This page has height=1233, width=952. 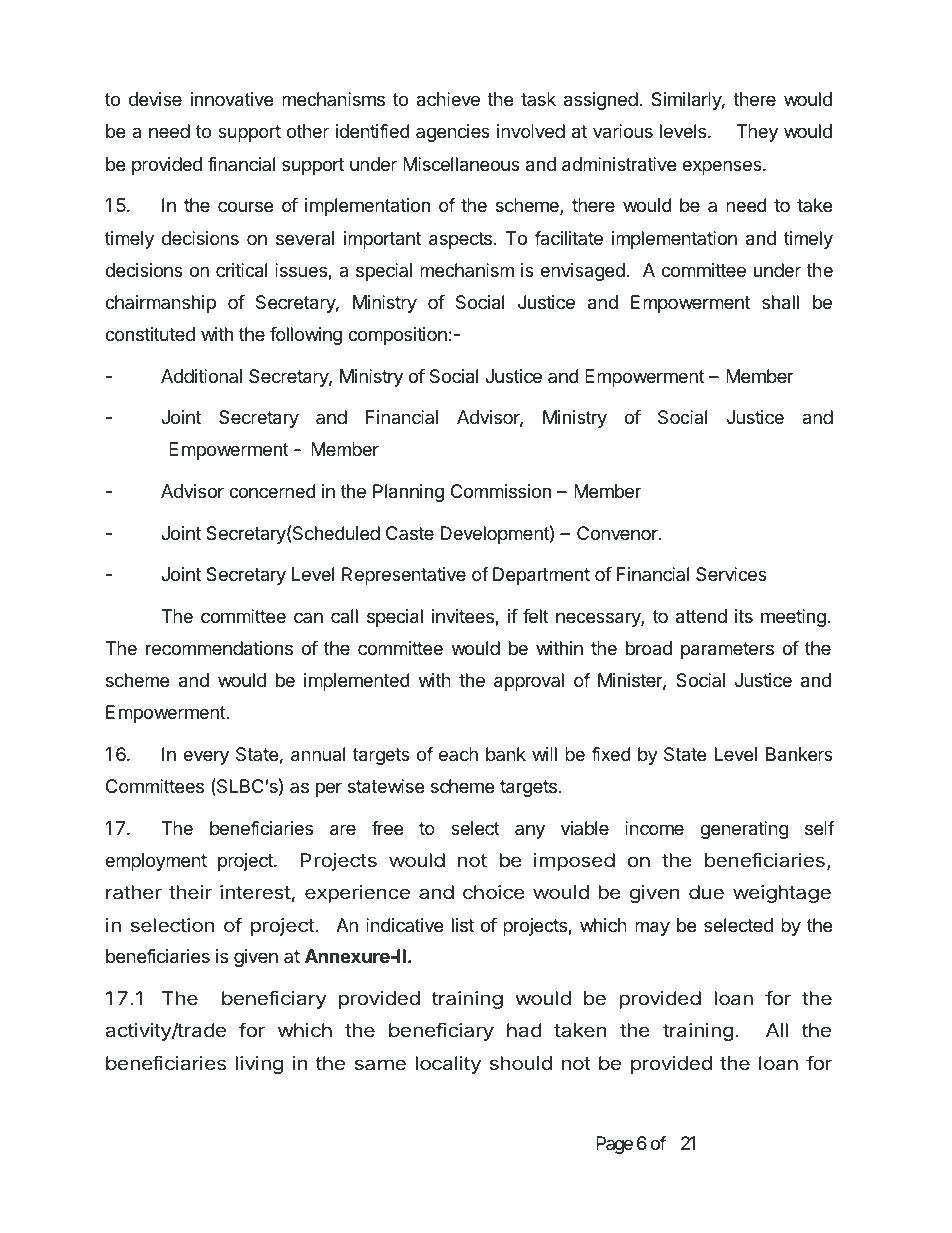 I want to click on had, so click(x=524, y=1030).
